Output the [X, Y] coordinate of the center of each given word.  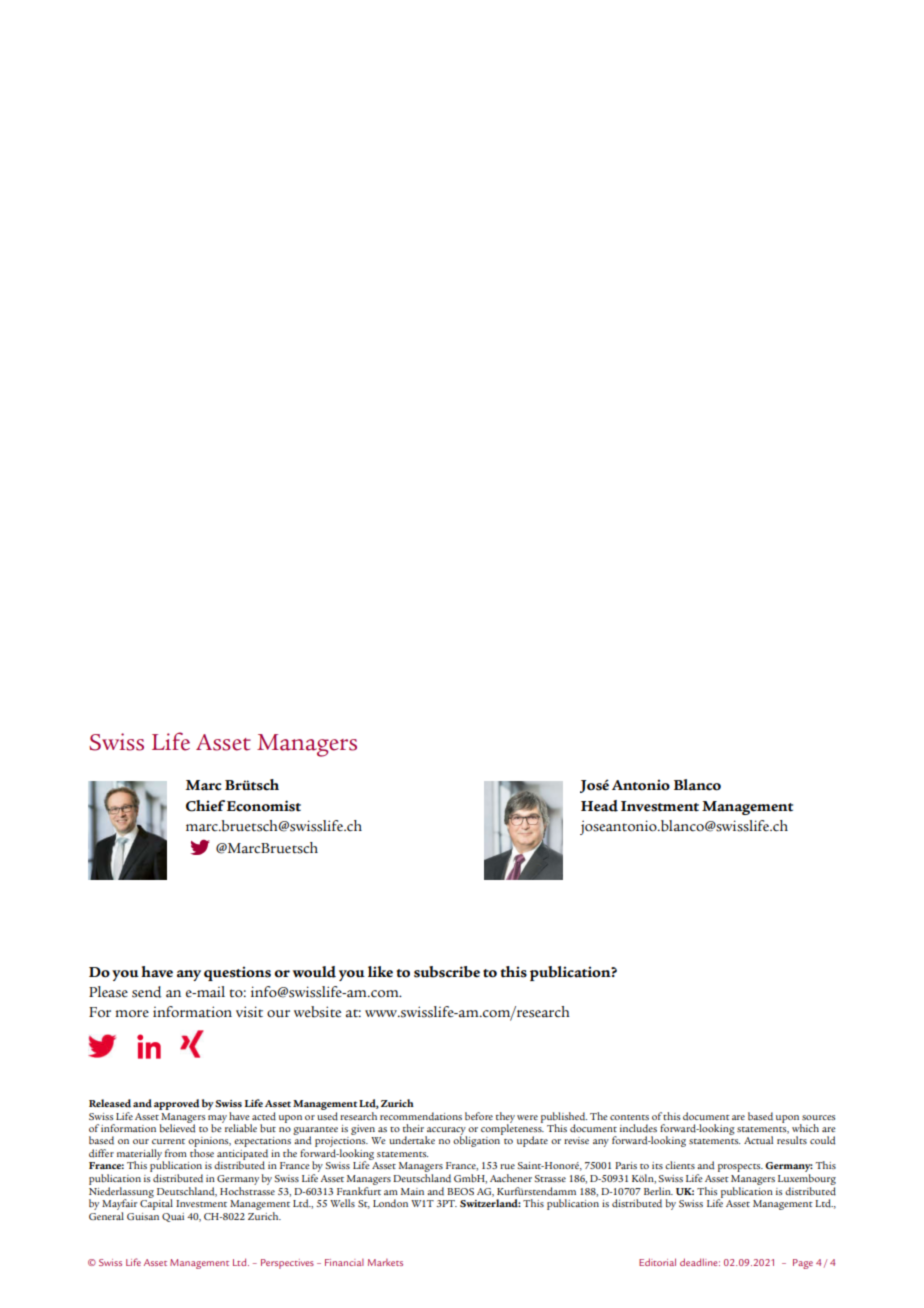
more [132, 1014]
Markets [385, 1262]
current [168, 1141]
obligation [478, 1140]
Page [803, 1264]
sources [818, 1117]
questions [237, 973]
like [380, 972]
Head [599, 806]
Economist [264, 806]
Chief [205, 806]
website [317, 1012]
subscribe [447, 972]
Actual [758, 1140]
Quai [173, 1217]
